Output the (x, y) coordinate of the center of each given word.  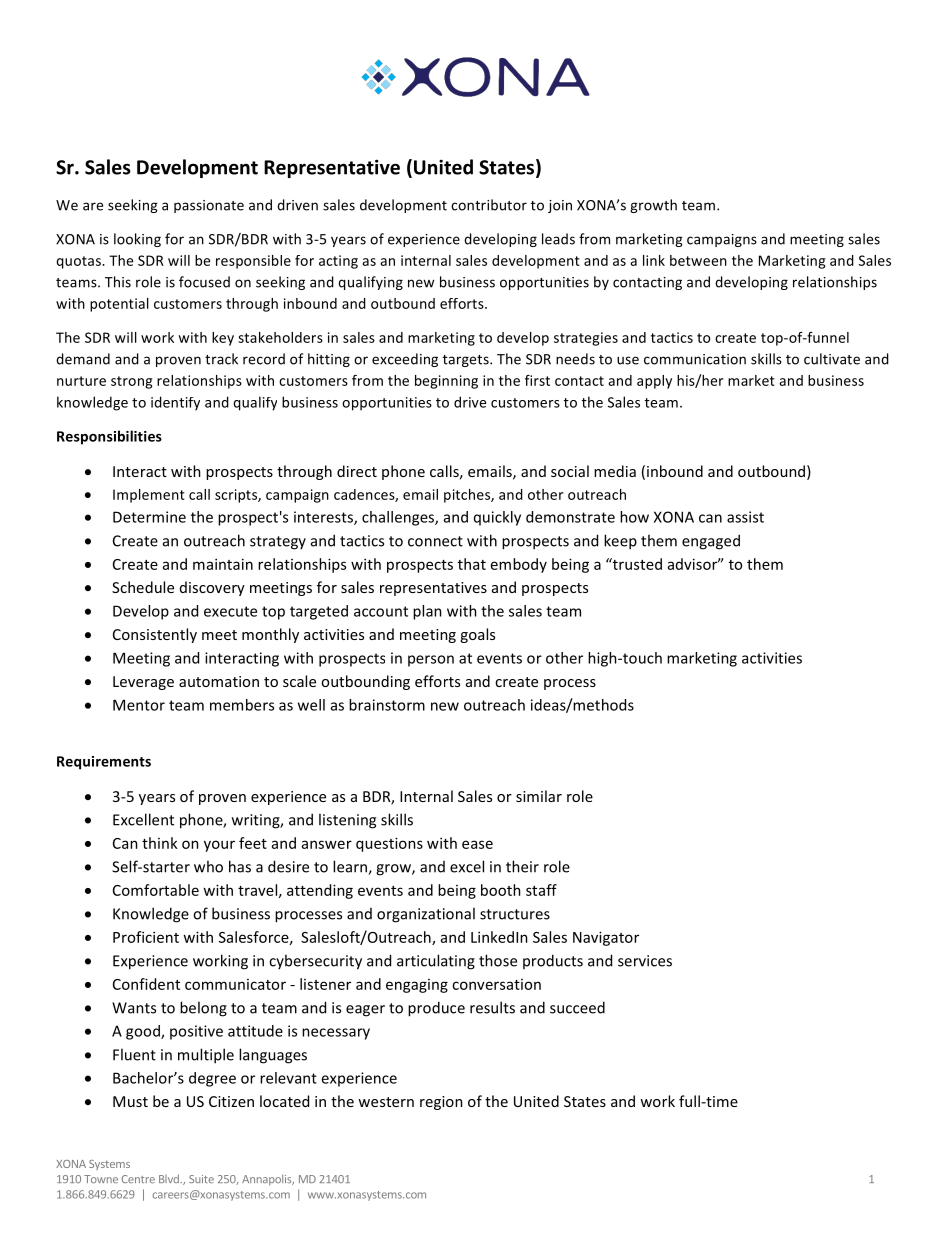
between (698, 260)
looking (137, 240)
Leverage (143, 683)
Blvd (170, 1178)
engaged (711, 542)
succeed (577, 1007)
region (441, 1103)
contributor (489, 205)
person (431, 661)
